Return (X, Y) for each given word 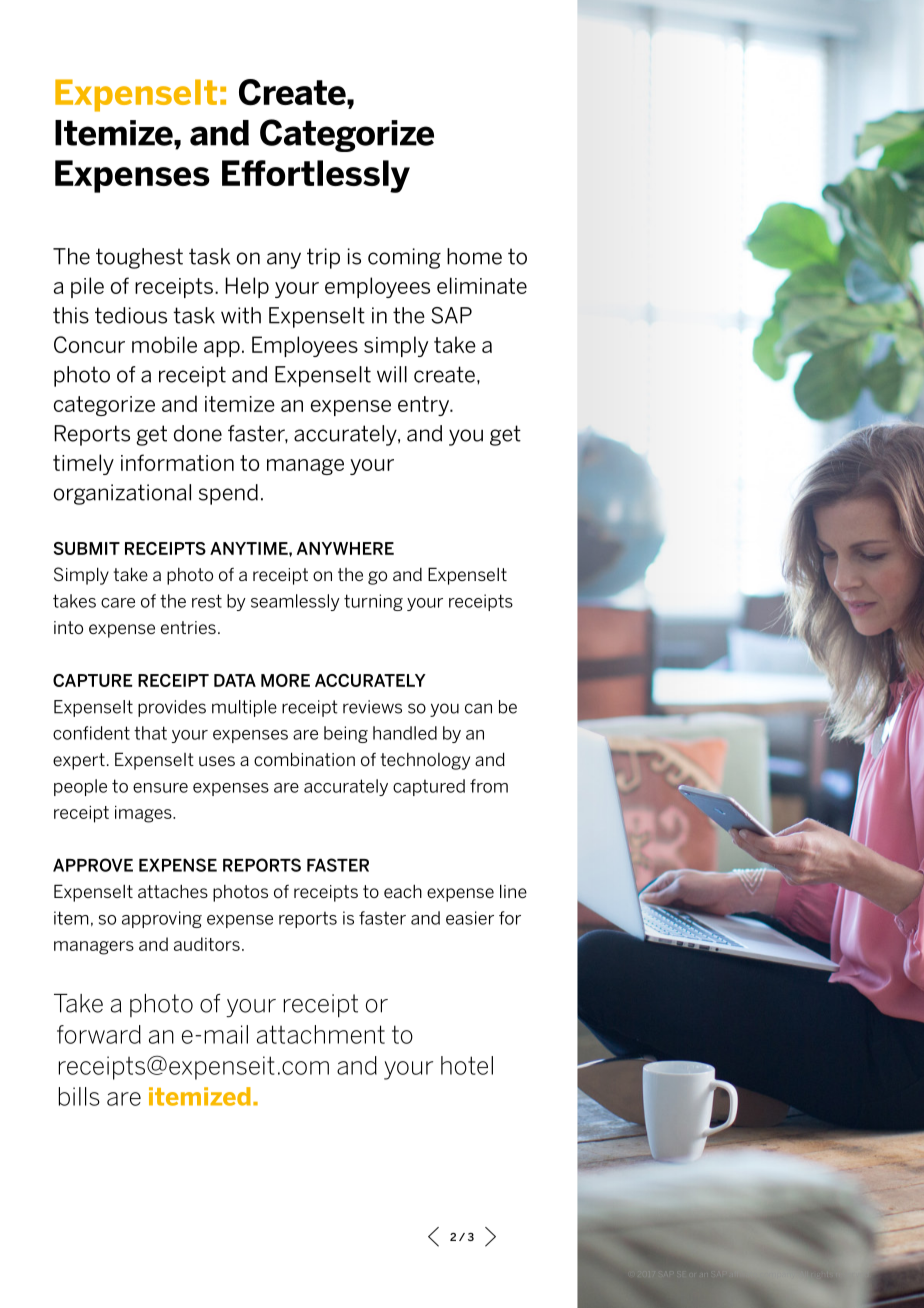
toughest (139, 258)
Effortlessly (316, 176)
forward (99, 1034)
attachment (321, 1034)
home (474, 256)
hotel (467, 1065)
